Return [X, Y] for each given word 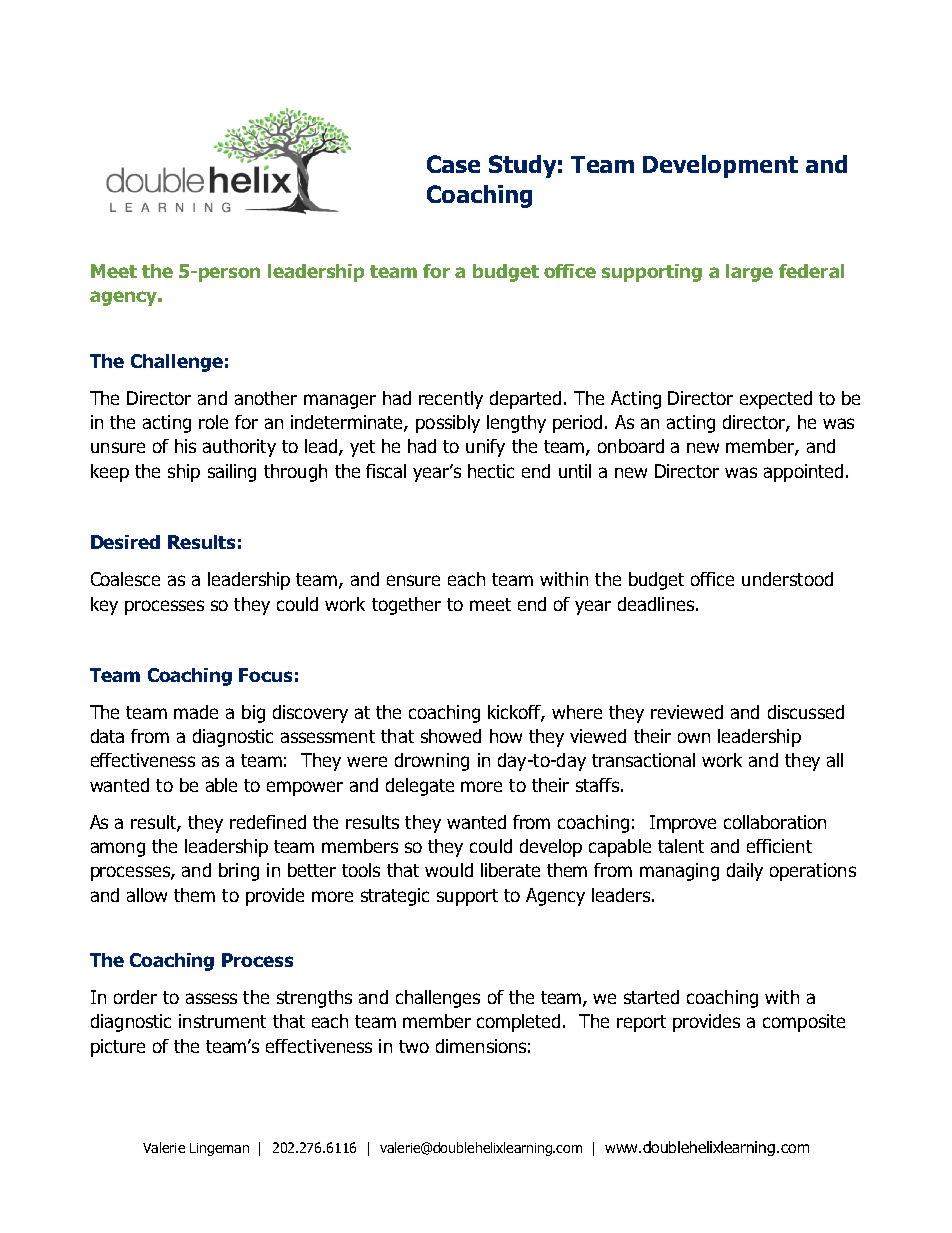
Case [453, 164]
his [185, 446]
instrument [222, 1021]
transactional [643, 760]
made [196, 712]
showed [451, 736]
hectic [491, 471]
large [749, 273]
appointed [803, 473]
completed [518, 1023]
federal [811, 271]
